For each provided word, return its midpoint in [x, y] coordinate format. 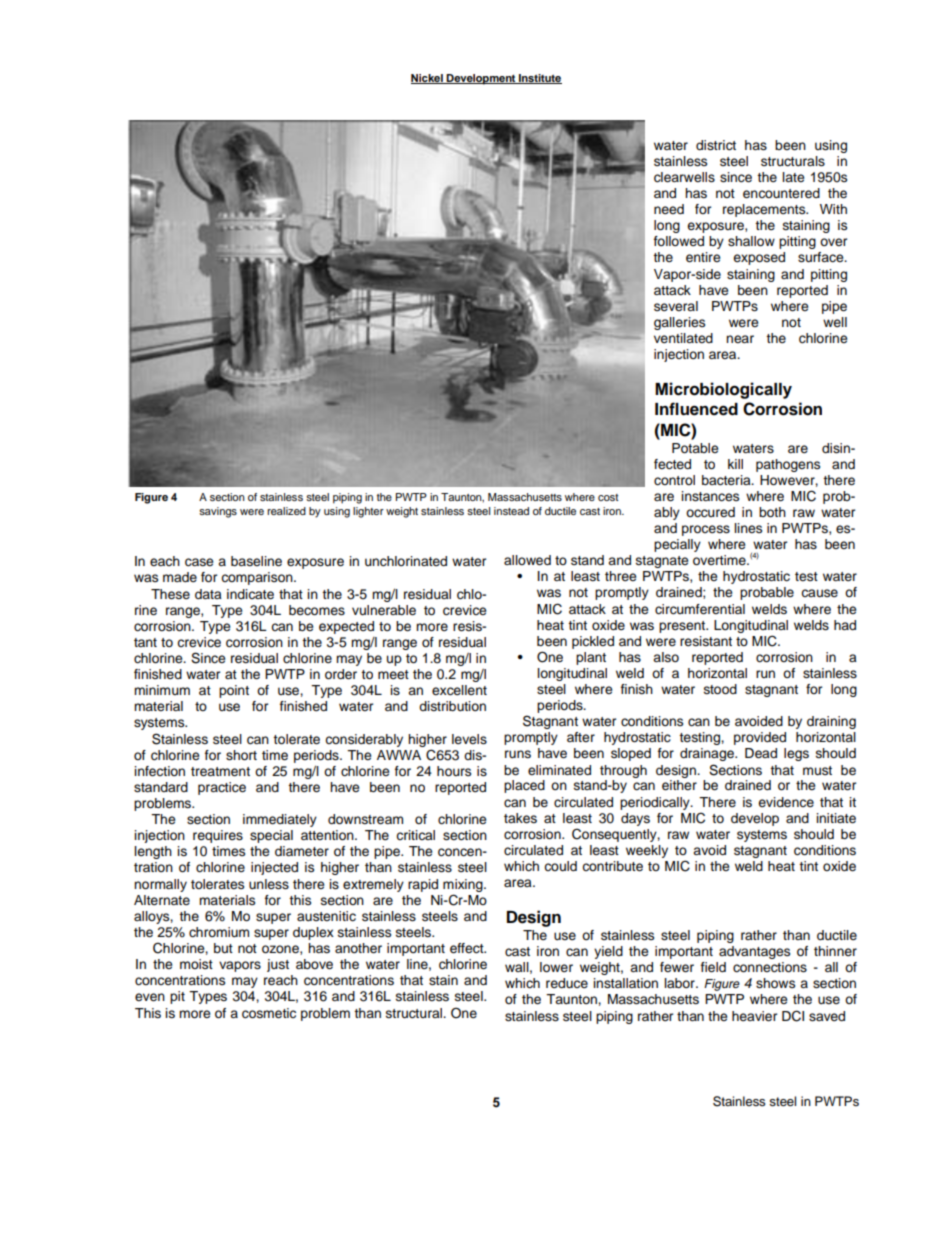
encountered [781, 193]
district [716, 145]
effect [468, 948]
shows [775, 983]
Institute [539, 79]
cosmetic [269, 1013]
